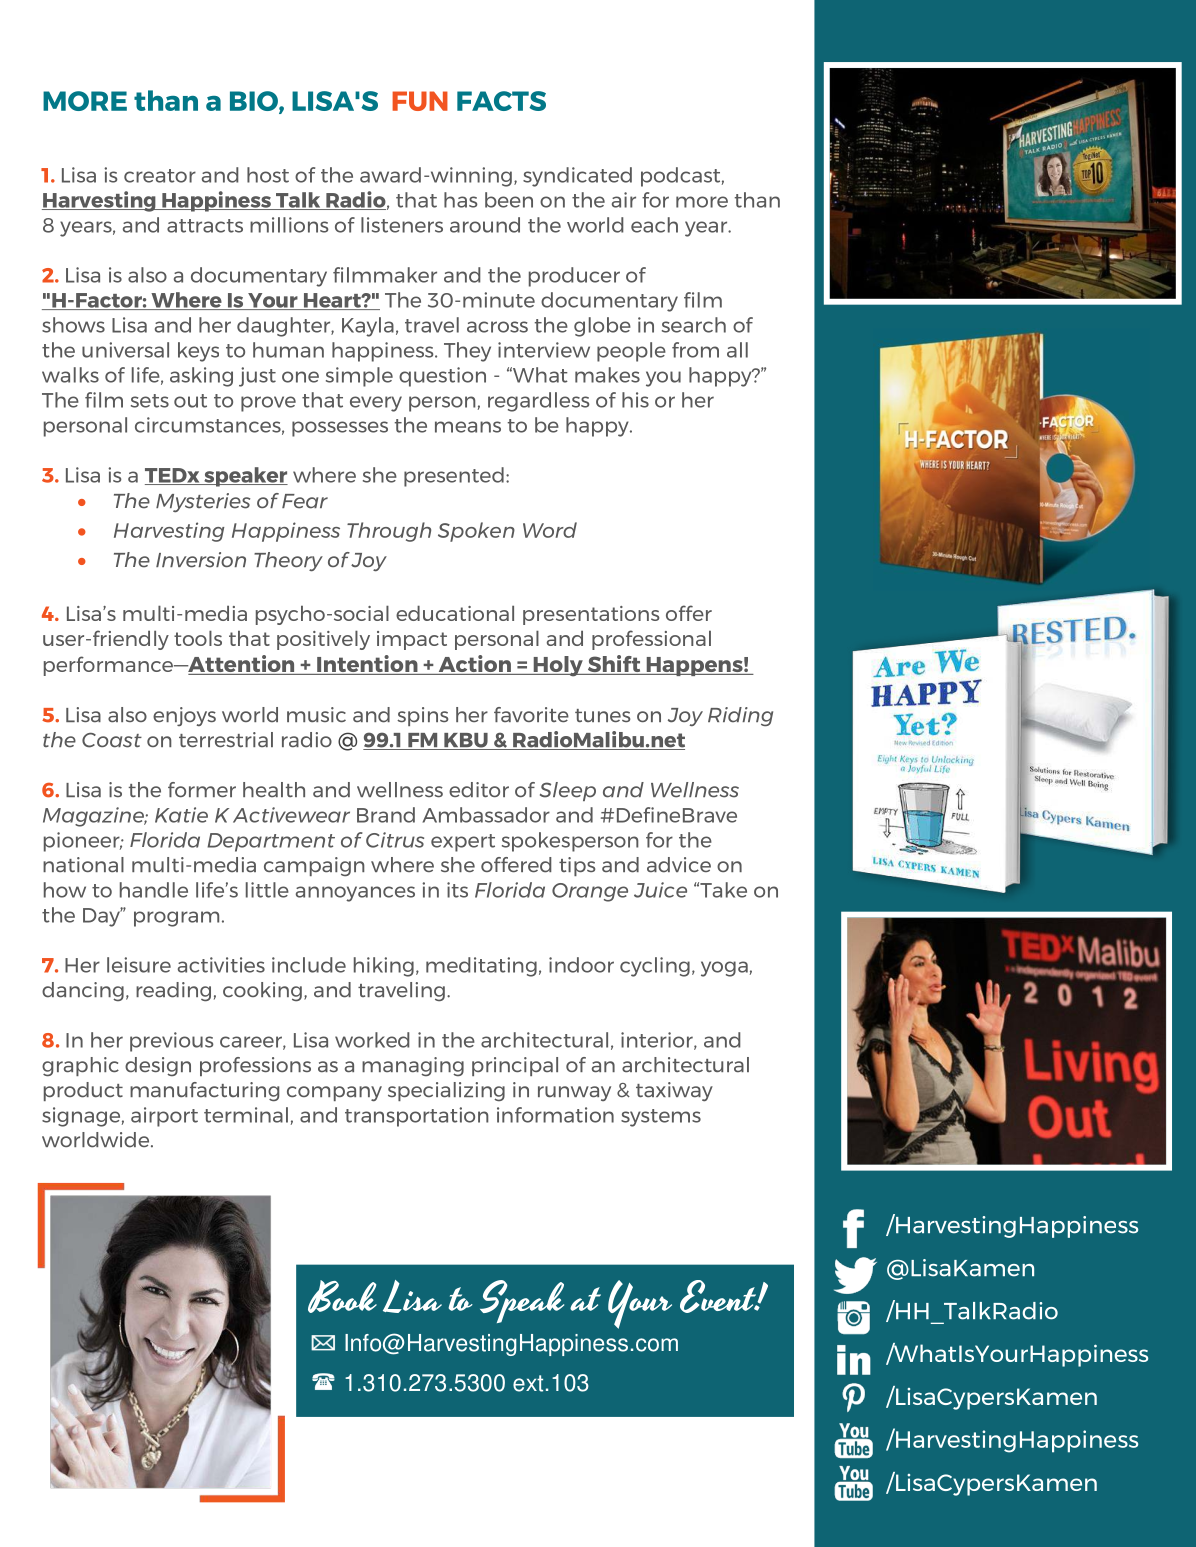  What do you see at coordinates (164, 1117) in the document?
I see `airport` at bounding box center [164, 1117].
